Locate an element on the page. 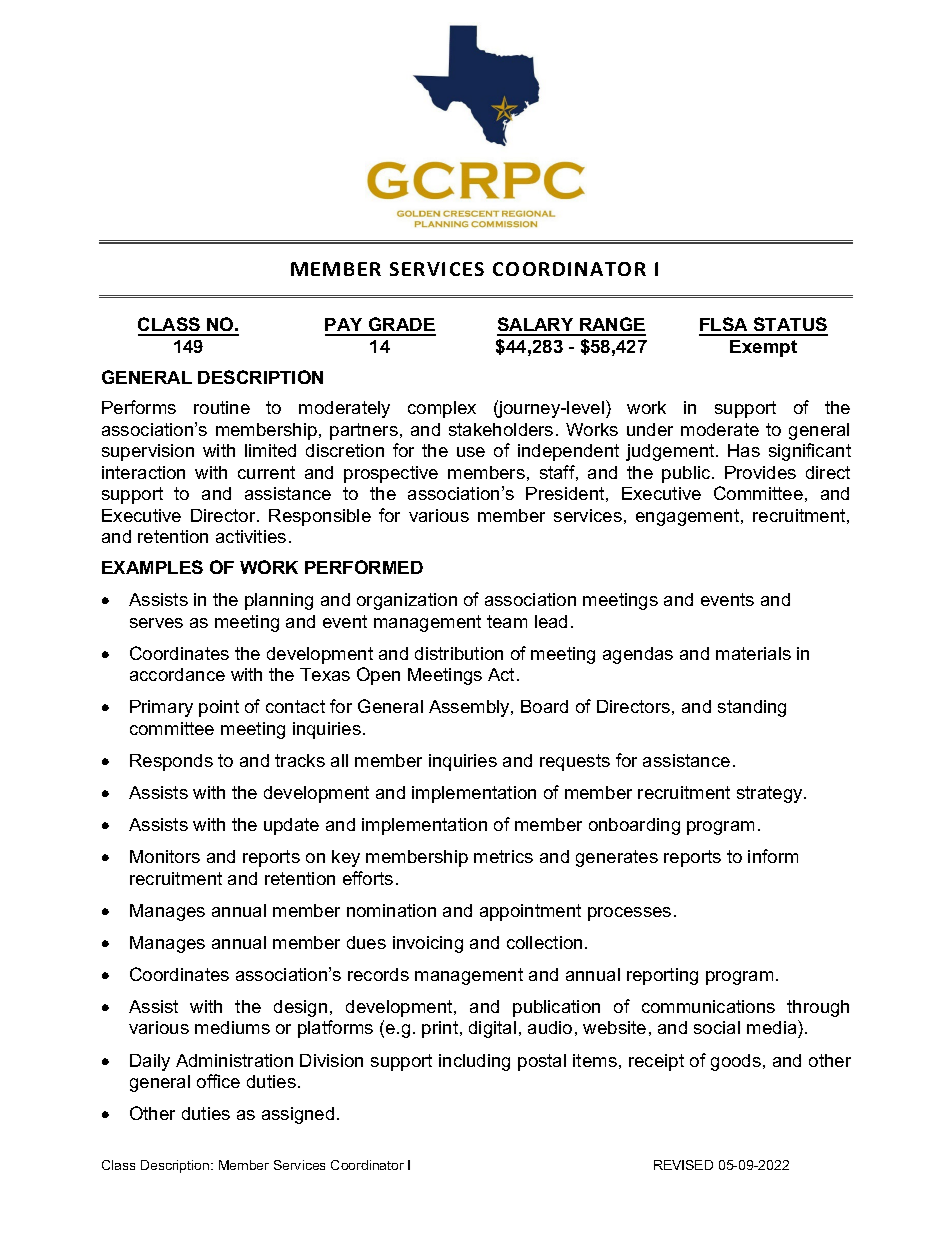 This image has width=952, height=1233. including is located at coordinates (474, 1062).
